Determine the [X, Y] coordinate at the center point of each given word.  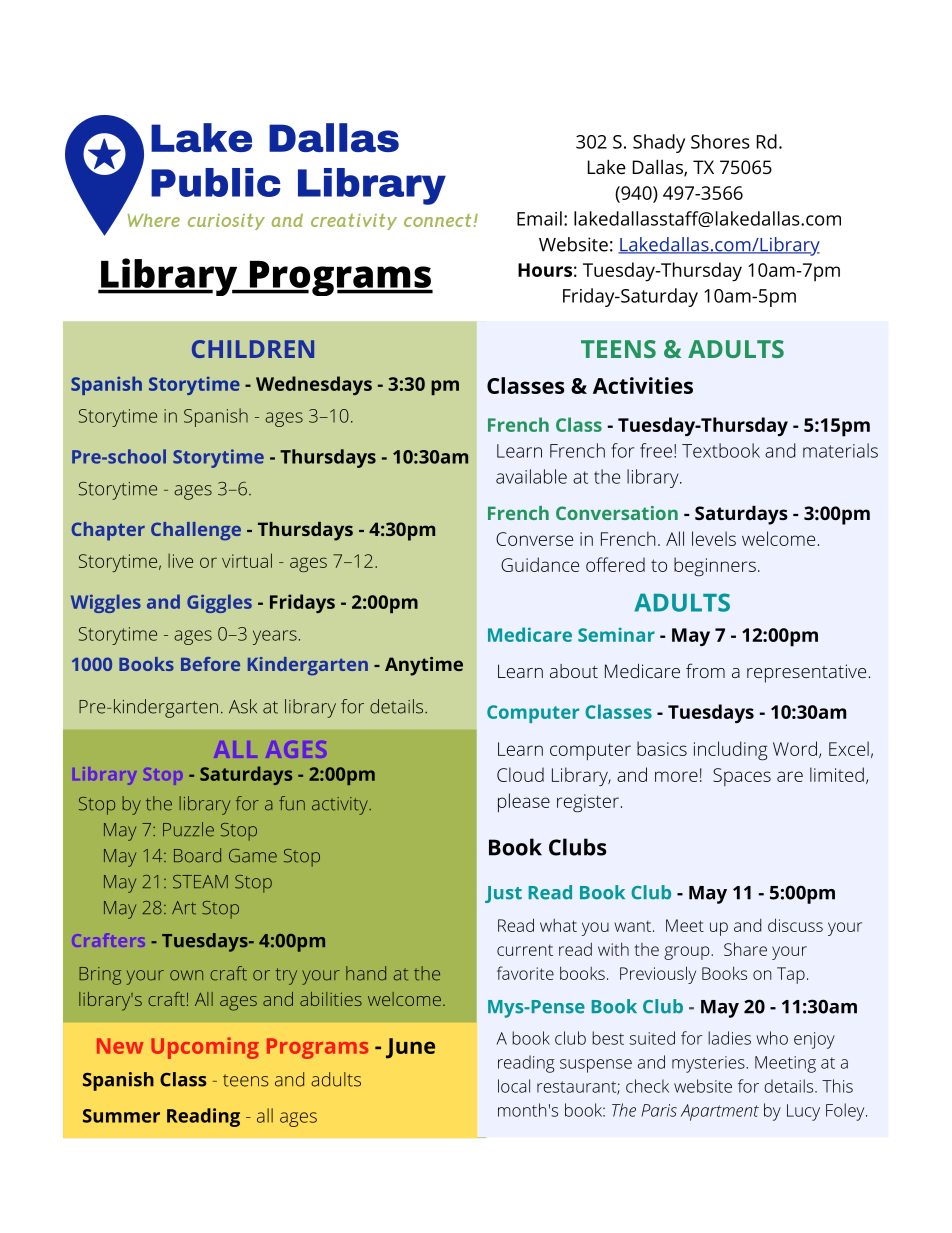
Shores [720, 141]
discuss [795, 925]
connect [437, 220]
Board [197, 855]
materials [840, 450]
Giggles [219, 603]
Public [215, 182]
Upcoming [205, 1048]
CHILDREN [253, 349]
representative [806, 673]
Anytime [424, 666]
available [531, 476]
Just [503, 894]
